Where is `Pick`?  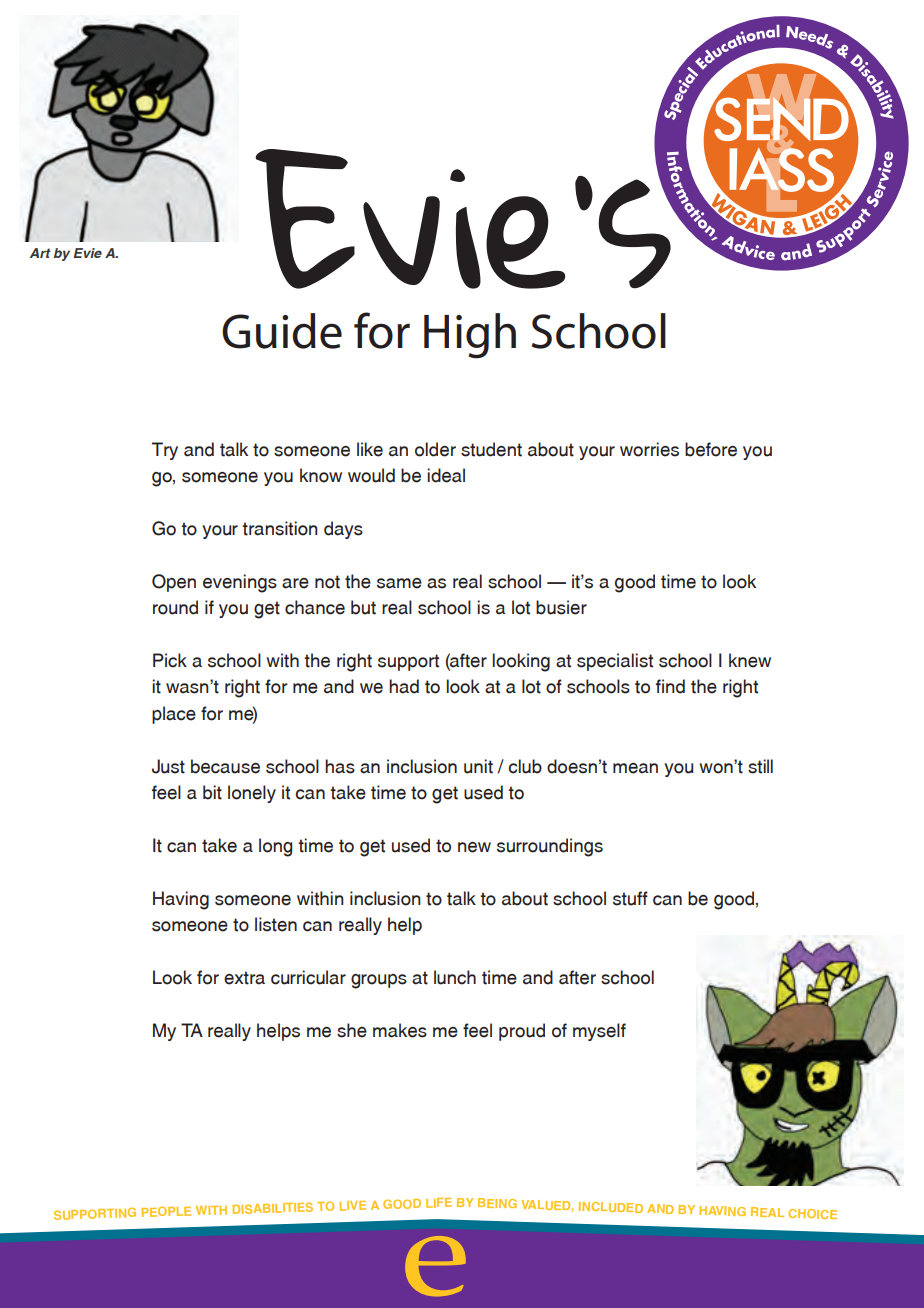 Pick is located at coordinates (170, 660).
